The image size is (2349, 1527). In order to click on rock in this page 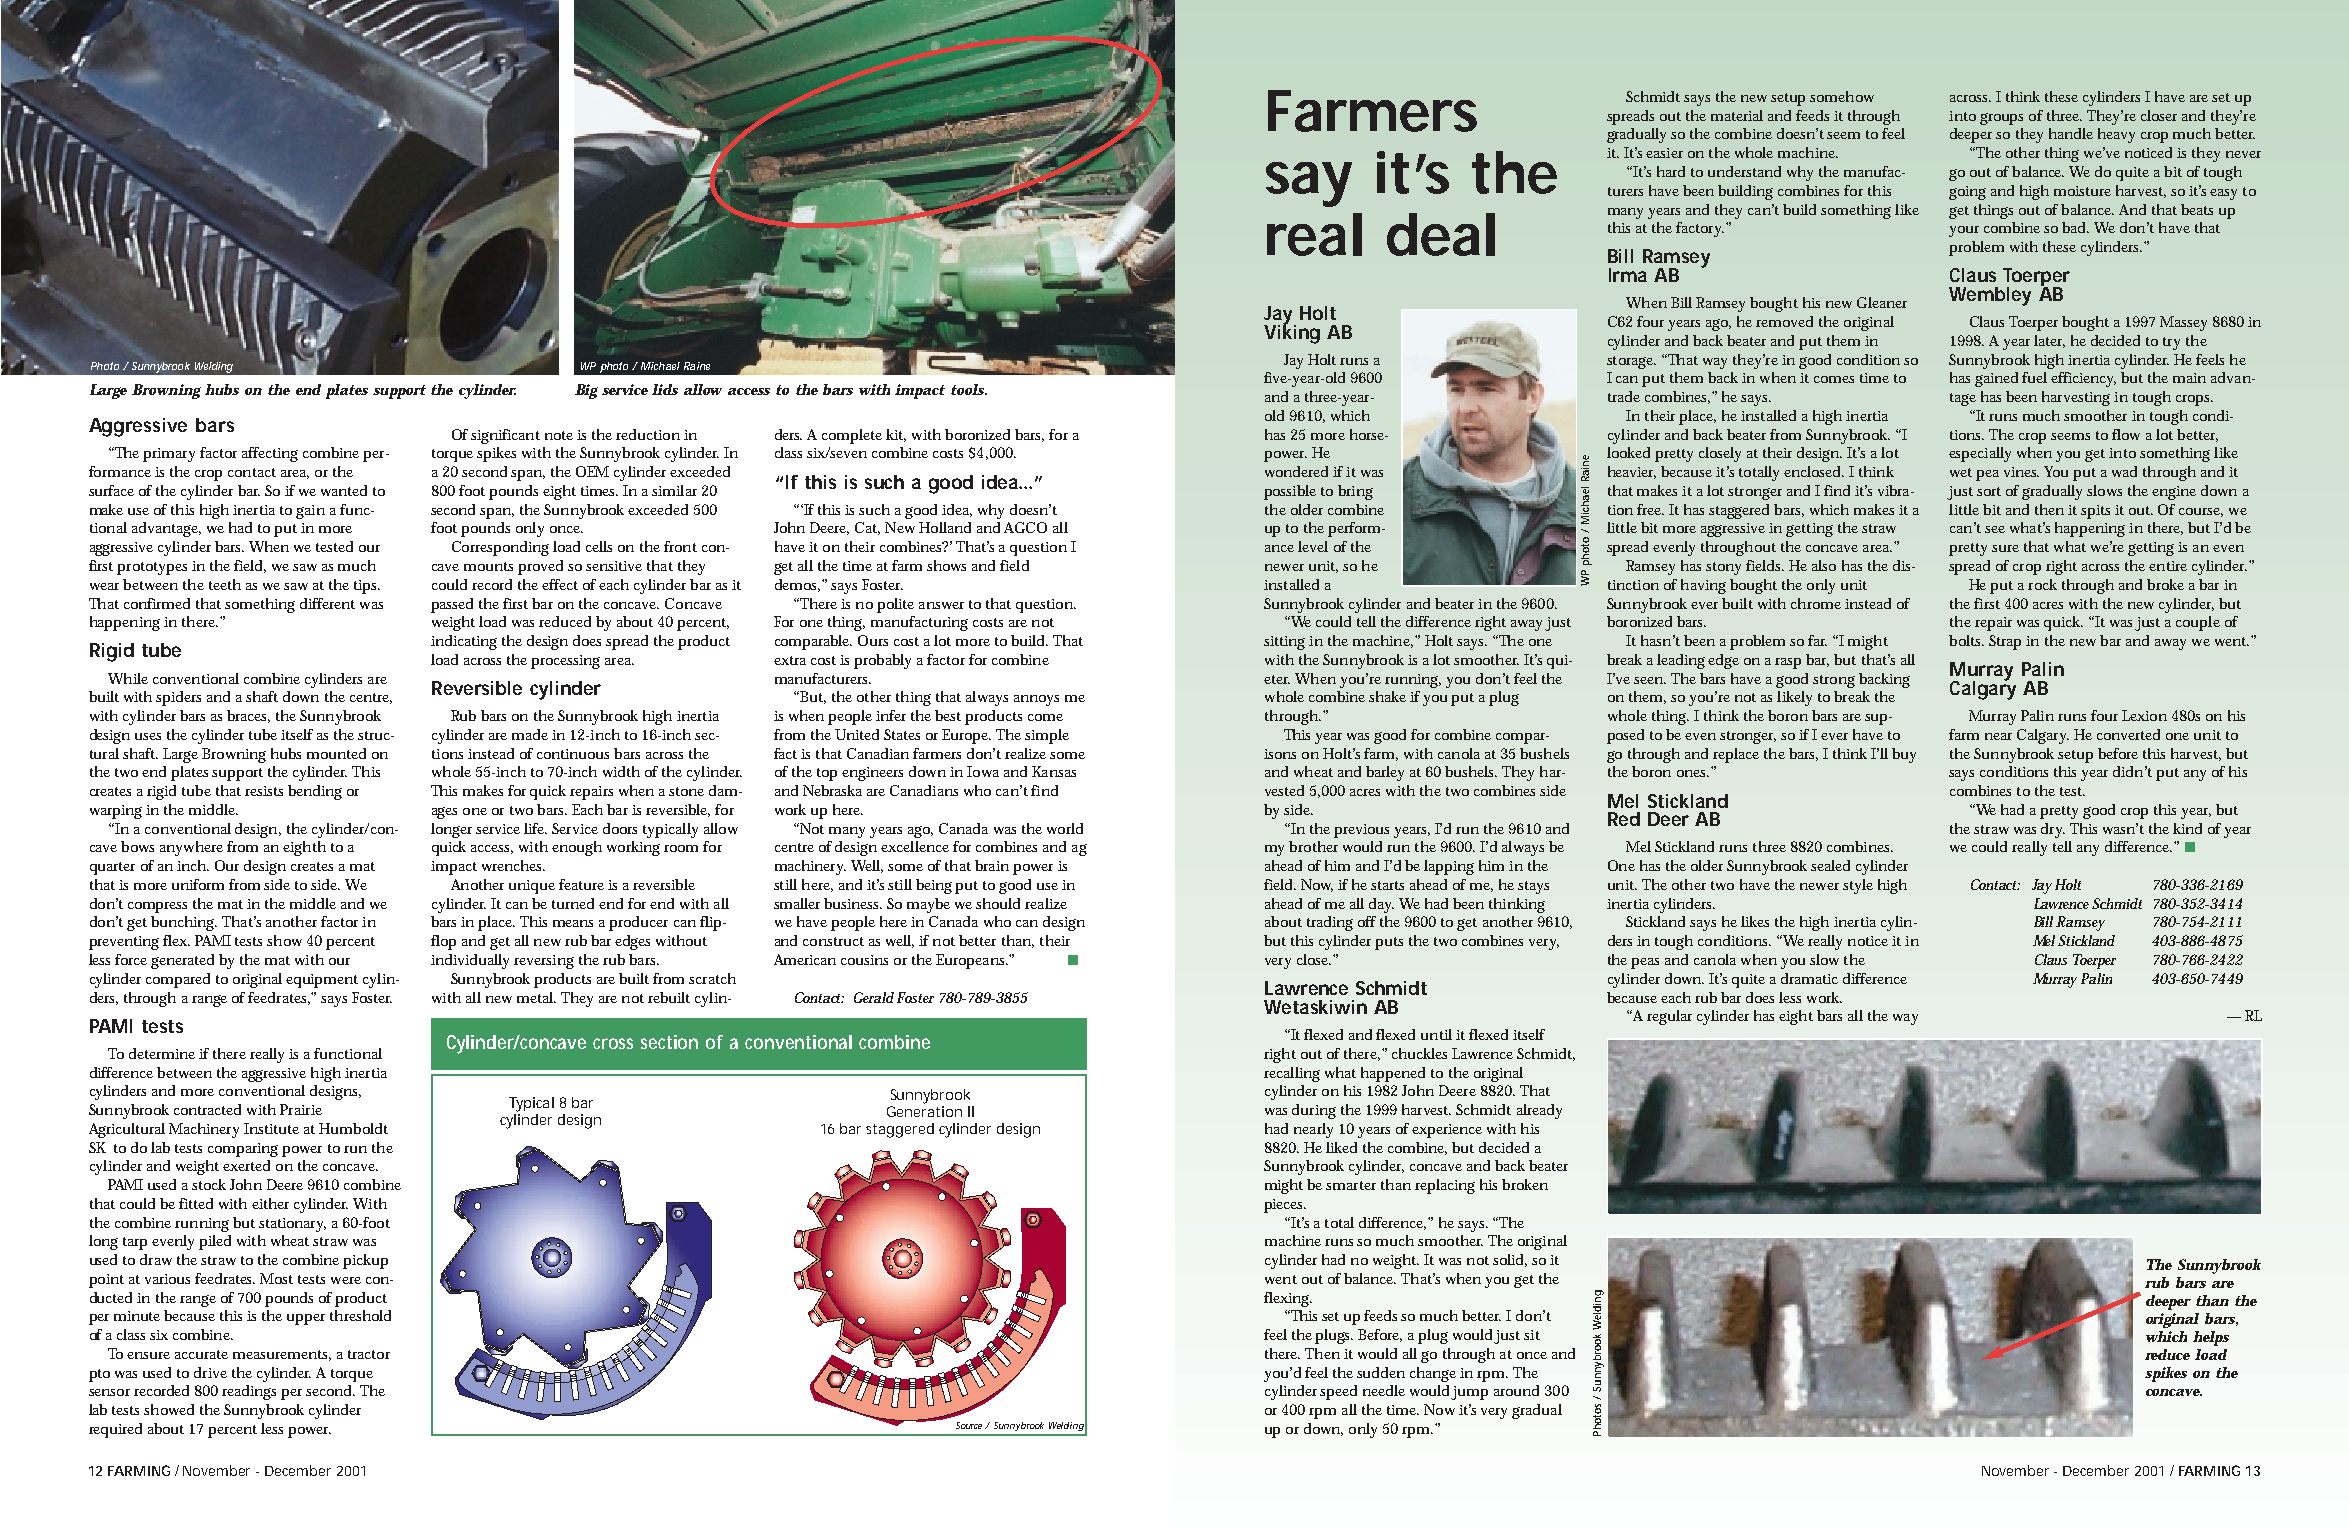, I will do `click(2042, 584)`.
